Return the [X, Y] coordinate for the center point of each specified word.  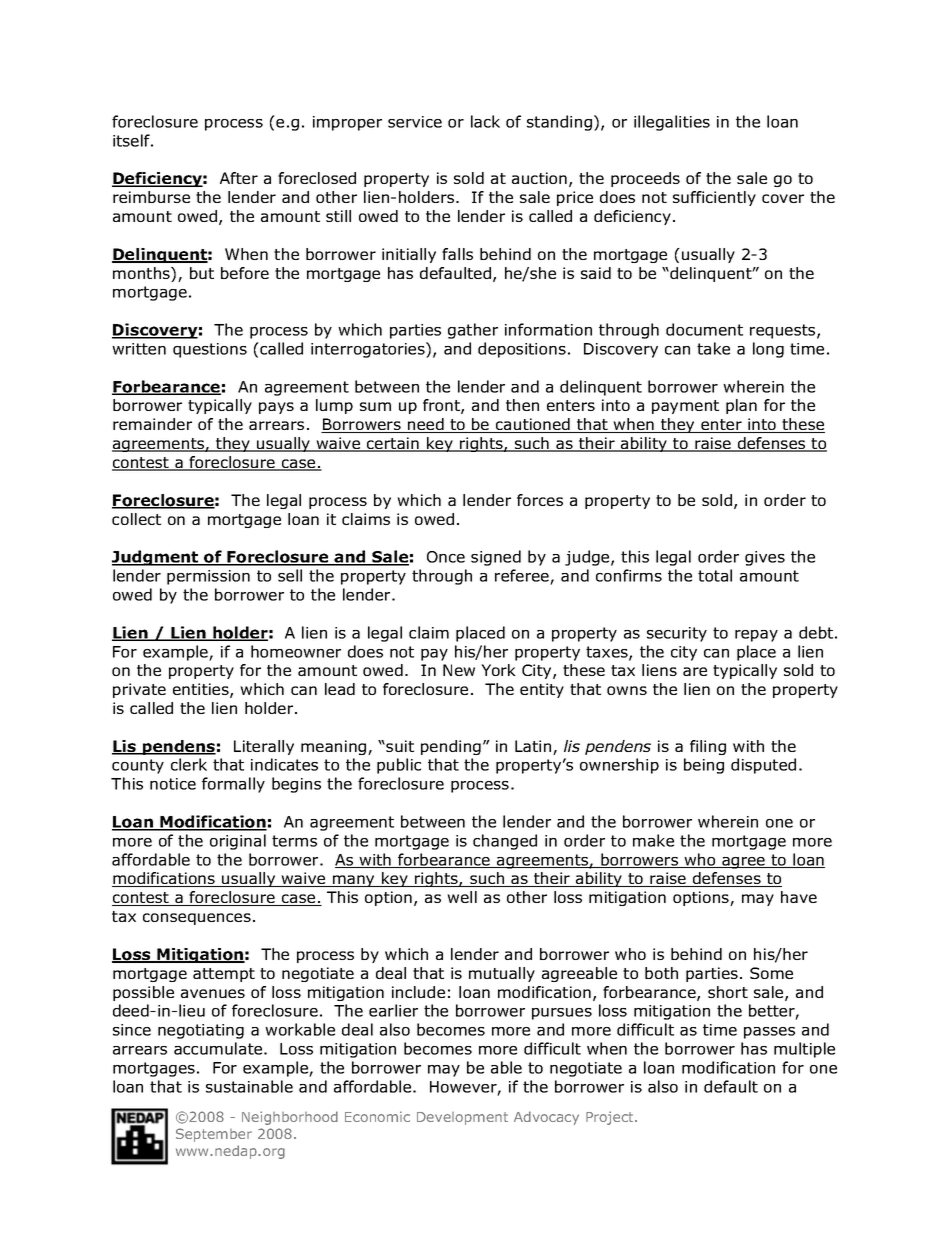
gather [473, 331]
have [799, 897]
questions [210, 350]
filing [708, 747]
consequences [197, 919]
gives [765, 558]
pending [451, 747]
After [239, 178]
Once [446, 557]
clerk [189, 764]
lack [485, 121]
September [214, 1135]
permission [208, 577]
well [462, 897]
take [713, 348]
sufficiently [714, 198]
